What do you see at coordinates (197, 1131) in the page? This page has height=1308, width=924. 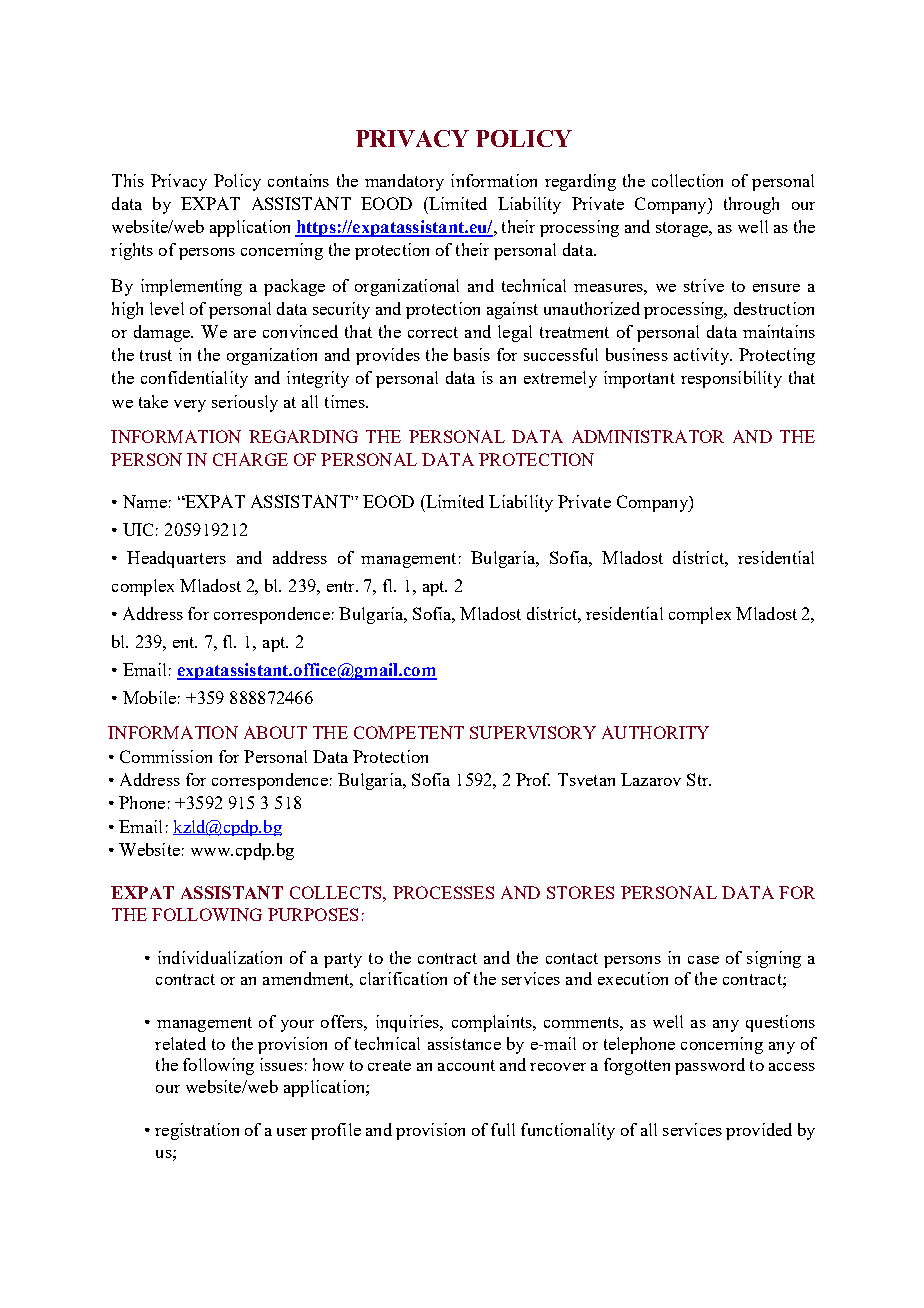 I see `registration` at bounding box center [197, 1131].
